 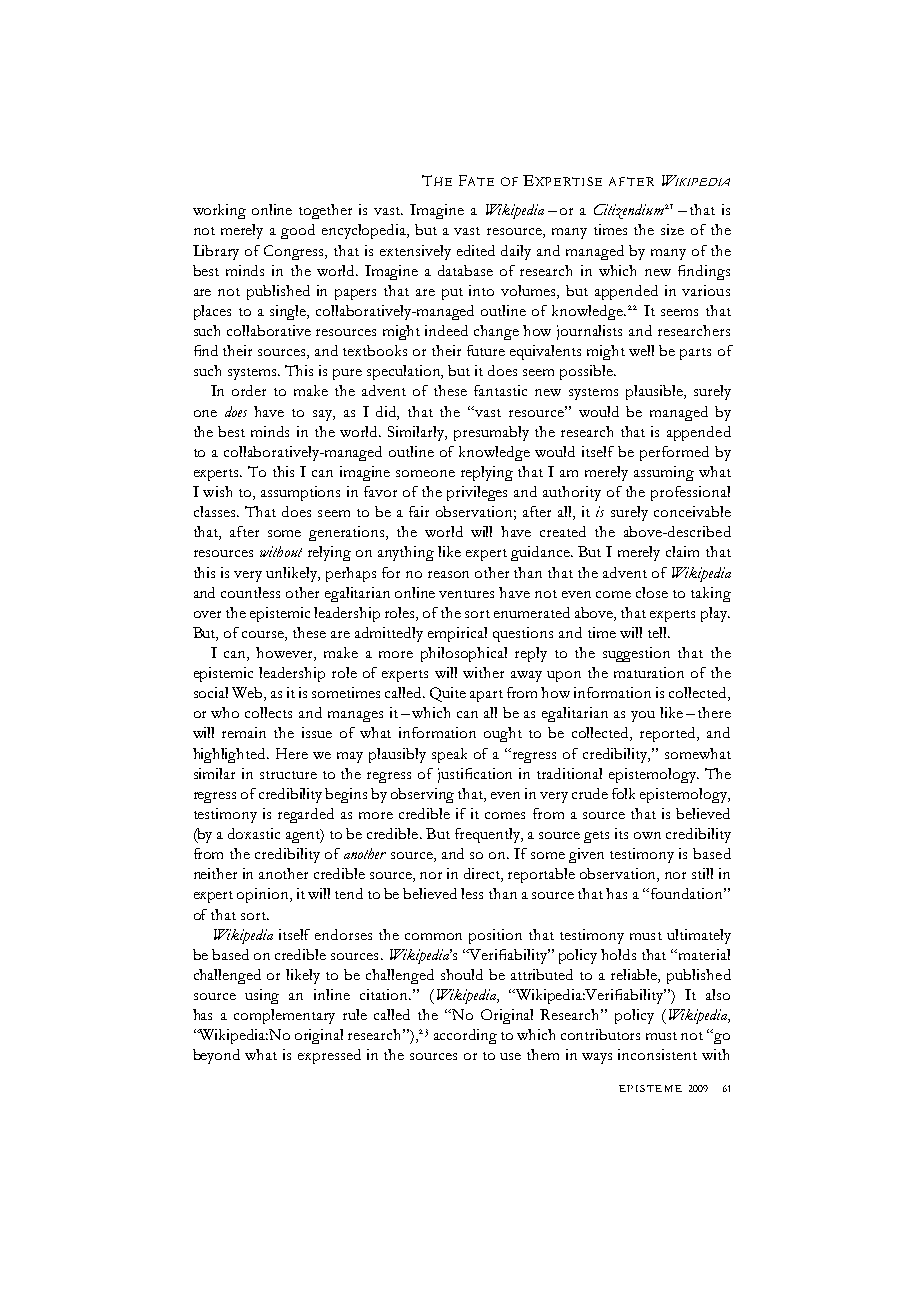 I want to click on edited, so click(x=476, y=250).
